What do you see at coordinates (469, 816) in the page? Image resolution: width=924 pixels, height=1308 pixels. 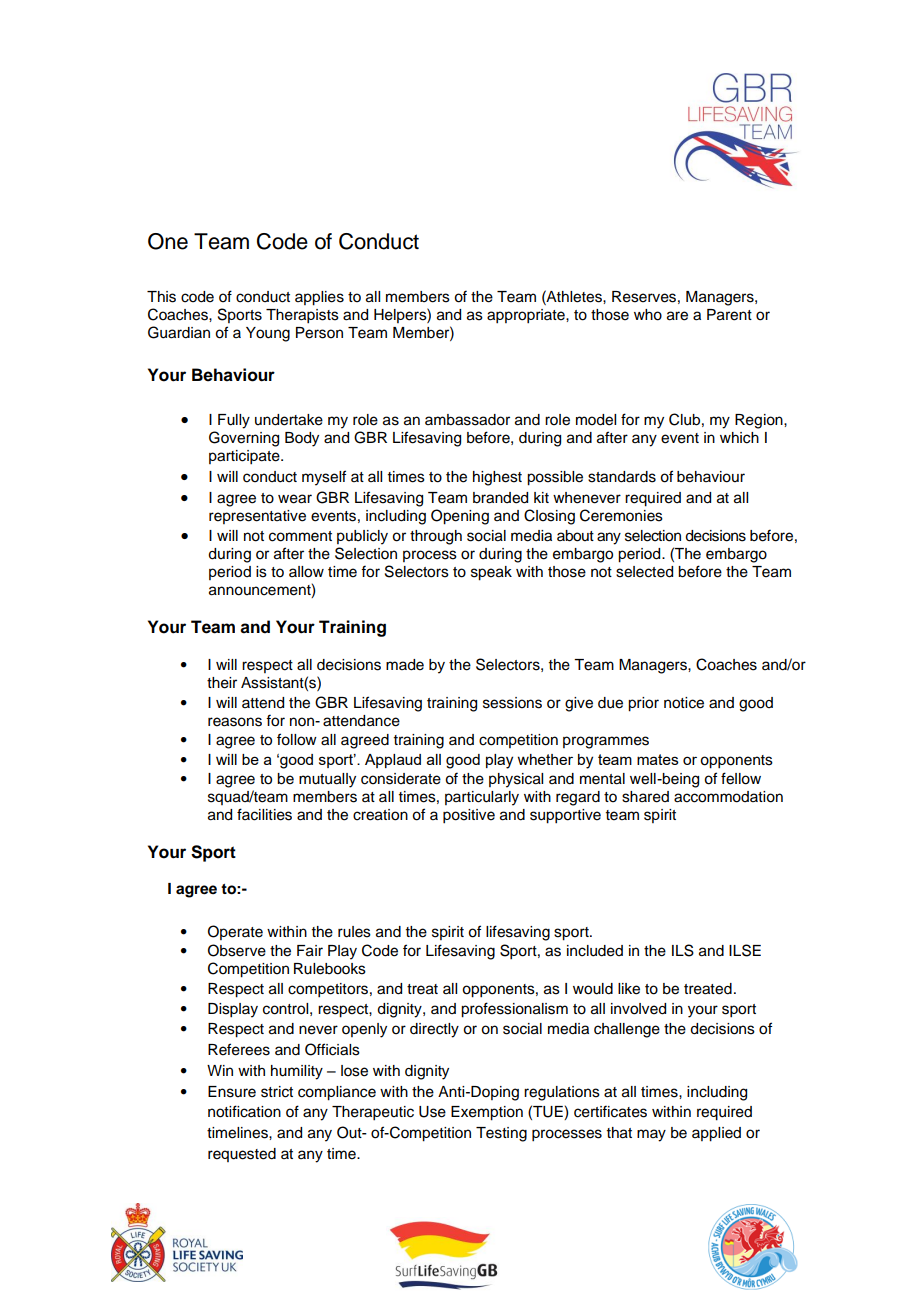 I see `positive` at bounding box center [469, 816].
